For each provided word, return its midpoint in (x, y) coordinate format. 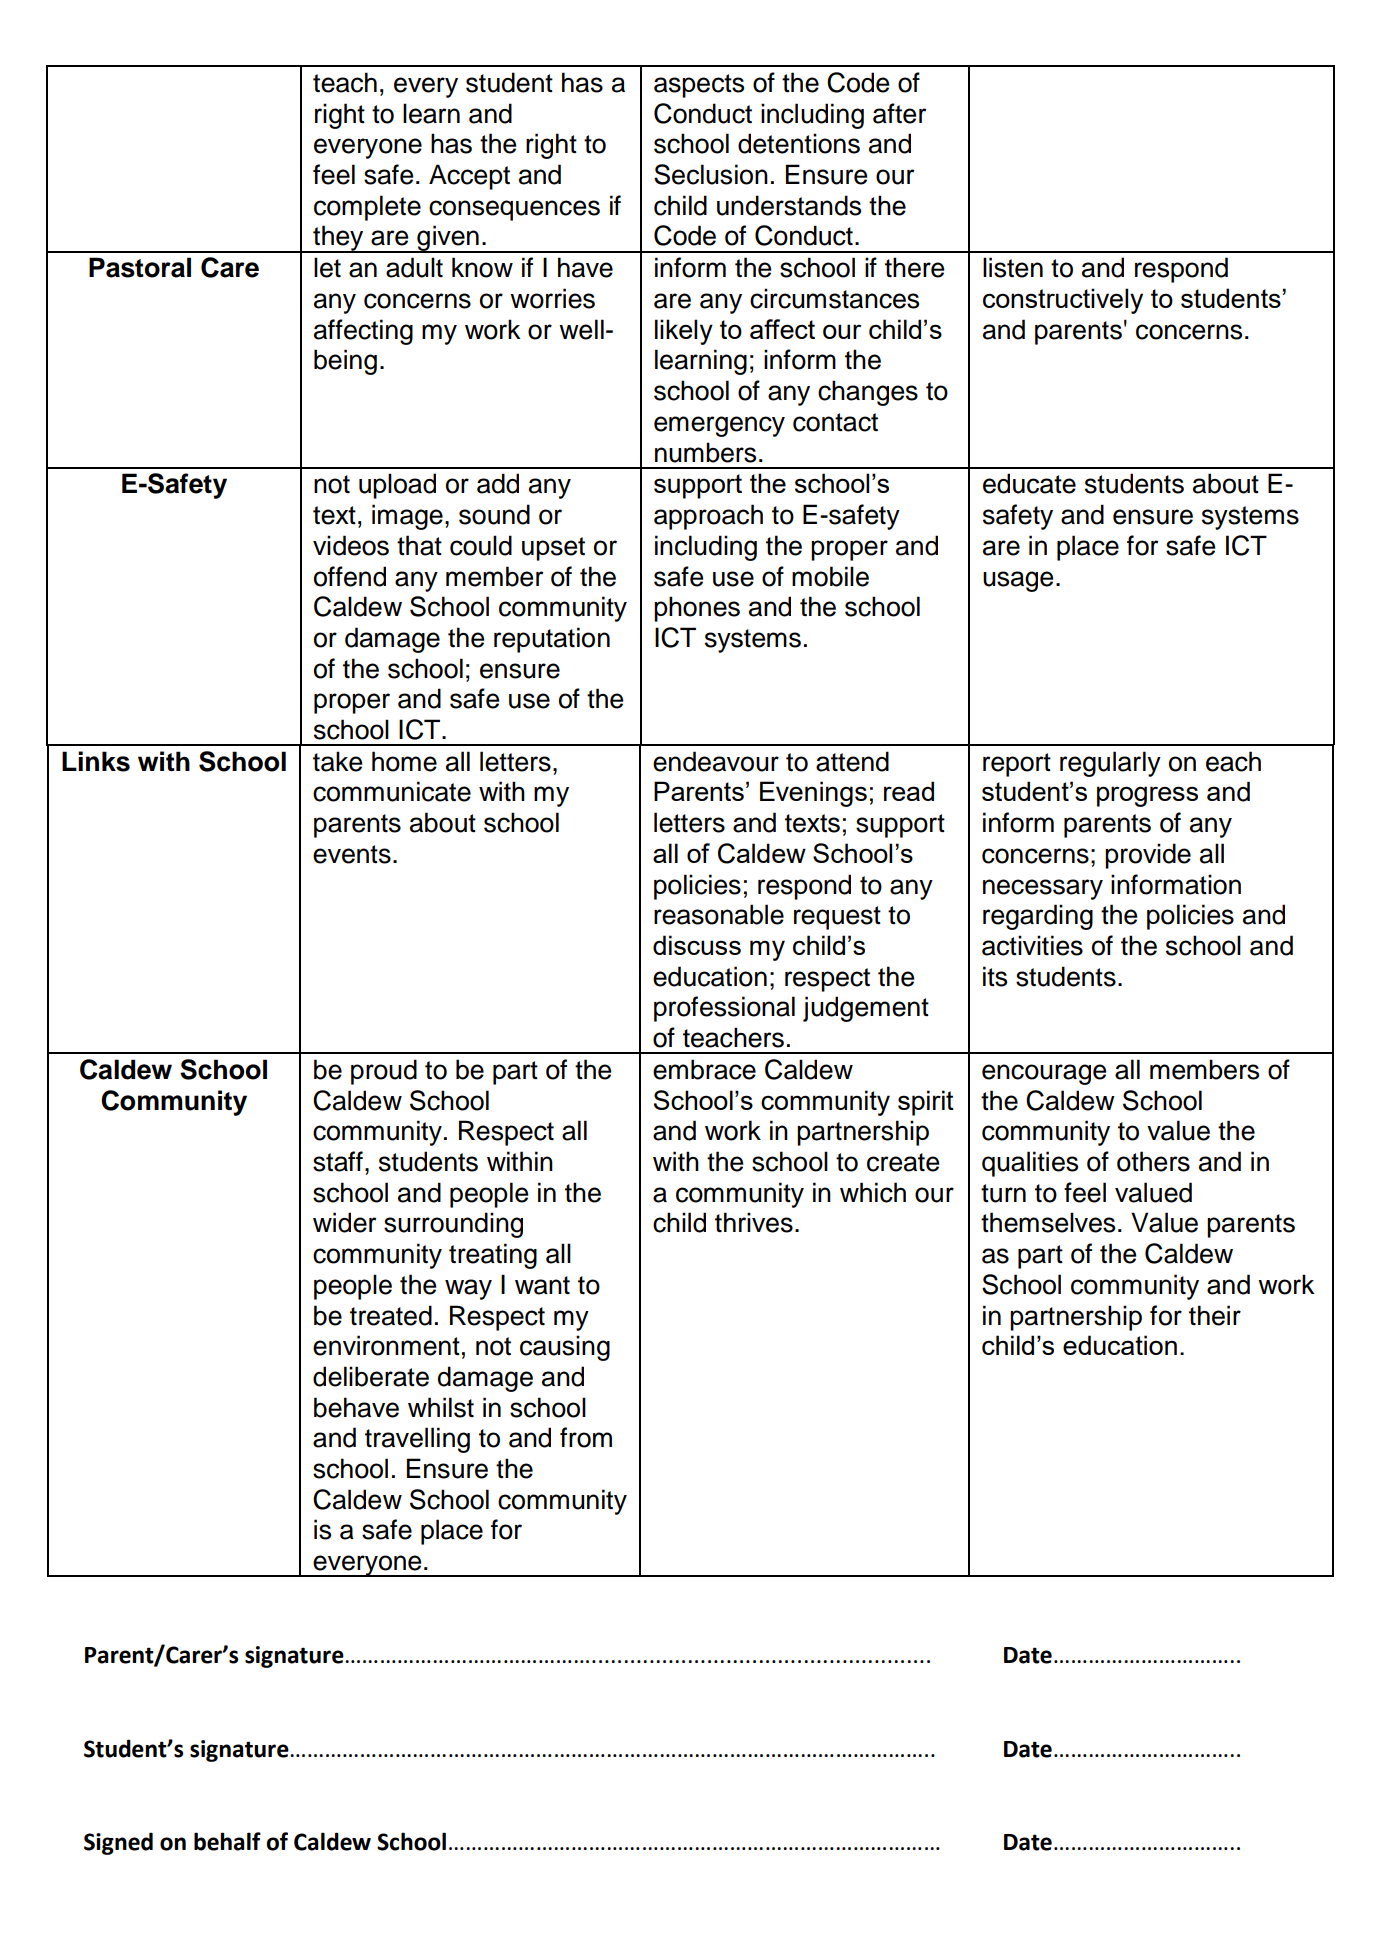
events (352, 854)
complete (367, 208)
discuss (697, 945)
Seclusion (711, 174)
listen (1013, 267)
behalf (227, 1841)
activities (1032, 945)
